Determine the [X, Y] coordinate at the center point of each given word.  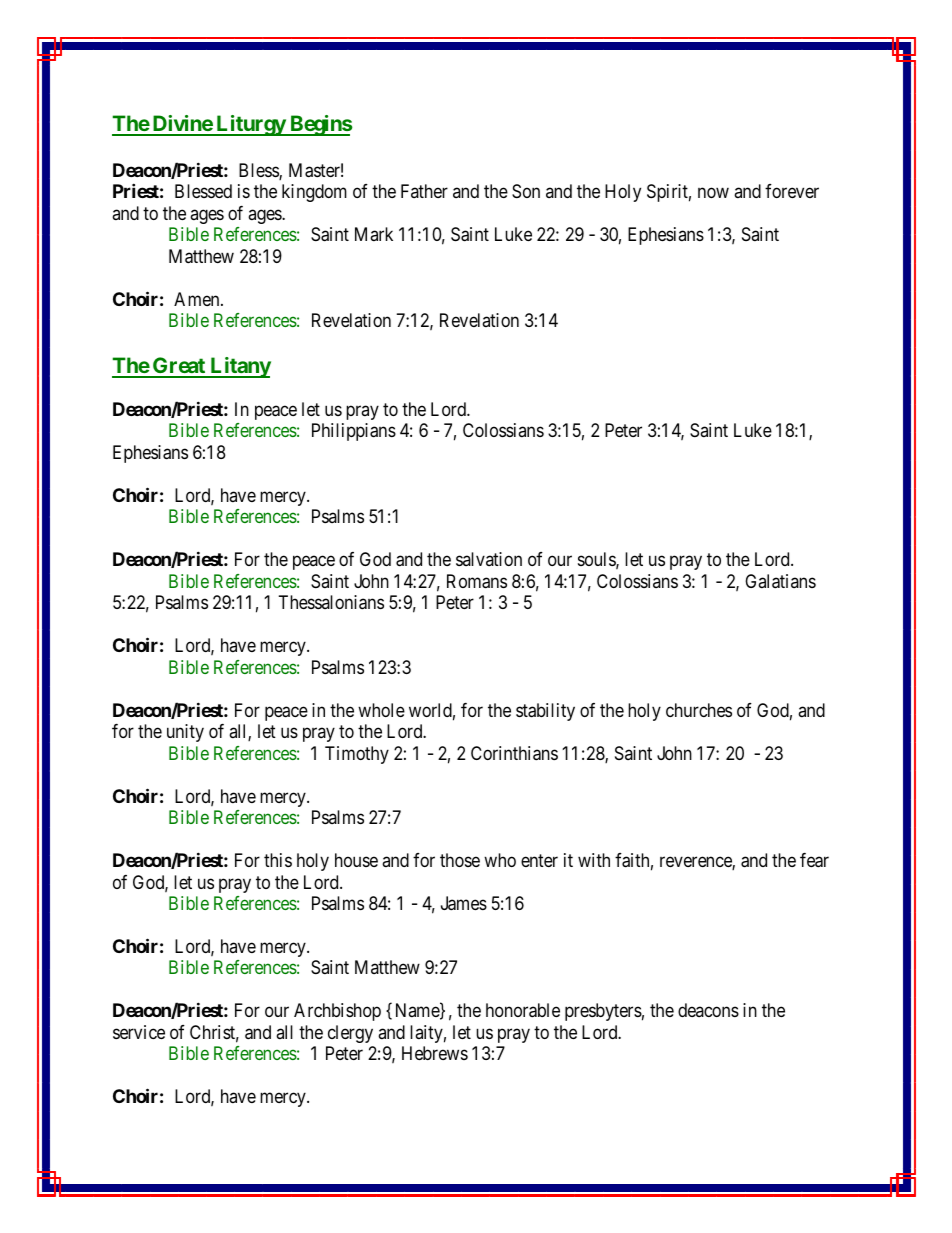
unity [185, 733]
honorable [523, 1010]
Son [526, 191]
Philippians [354, 432]
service [139, 1032]
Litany [239, 367]
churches [699, 710]
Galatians [780, 581]
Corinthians [514, 753]
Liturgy [250, 125]
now [713, 193]
